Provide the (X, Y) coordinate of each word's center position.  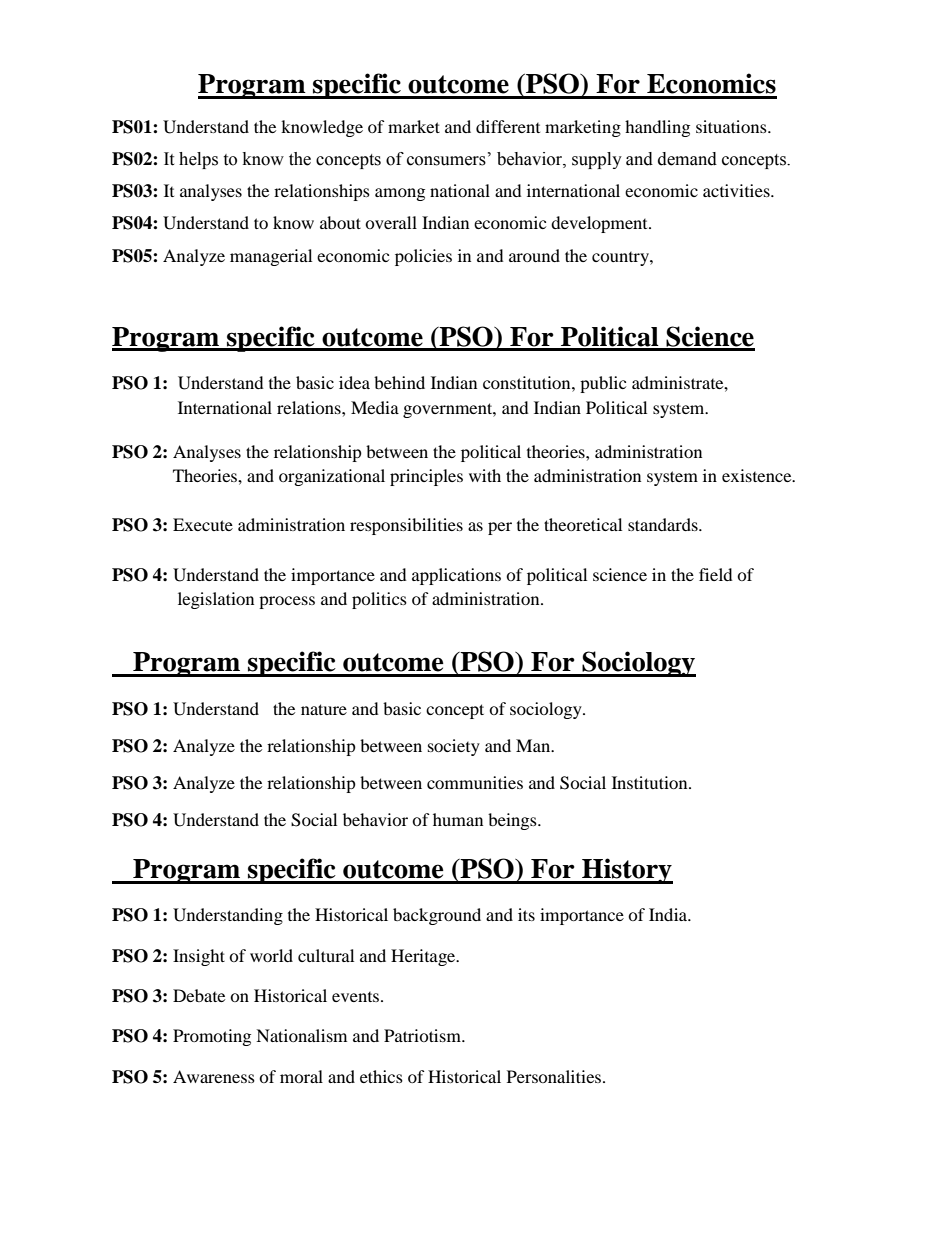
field (716, 574)
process (287, 602)
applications (456, 576)
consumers (446, 161)
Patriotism (423, 1035)
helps (198, 160)
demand (687, 159)
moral (301, 1076)
